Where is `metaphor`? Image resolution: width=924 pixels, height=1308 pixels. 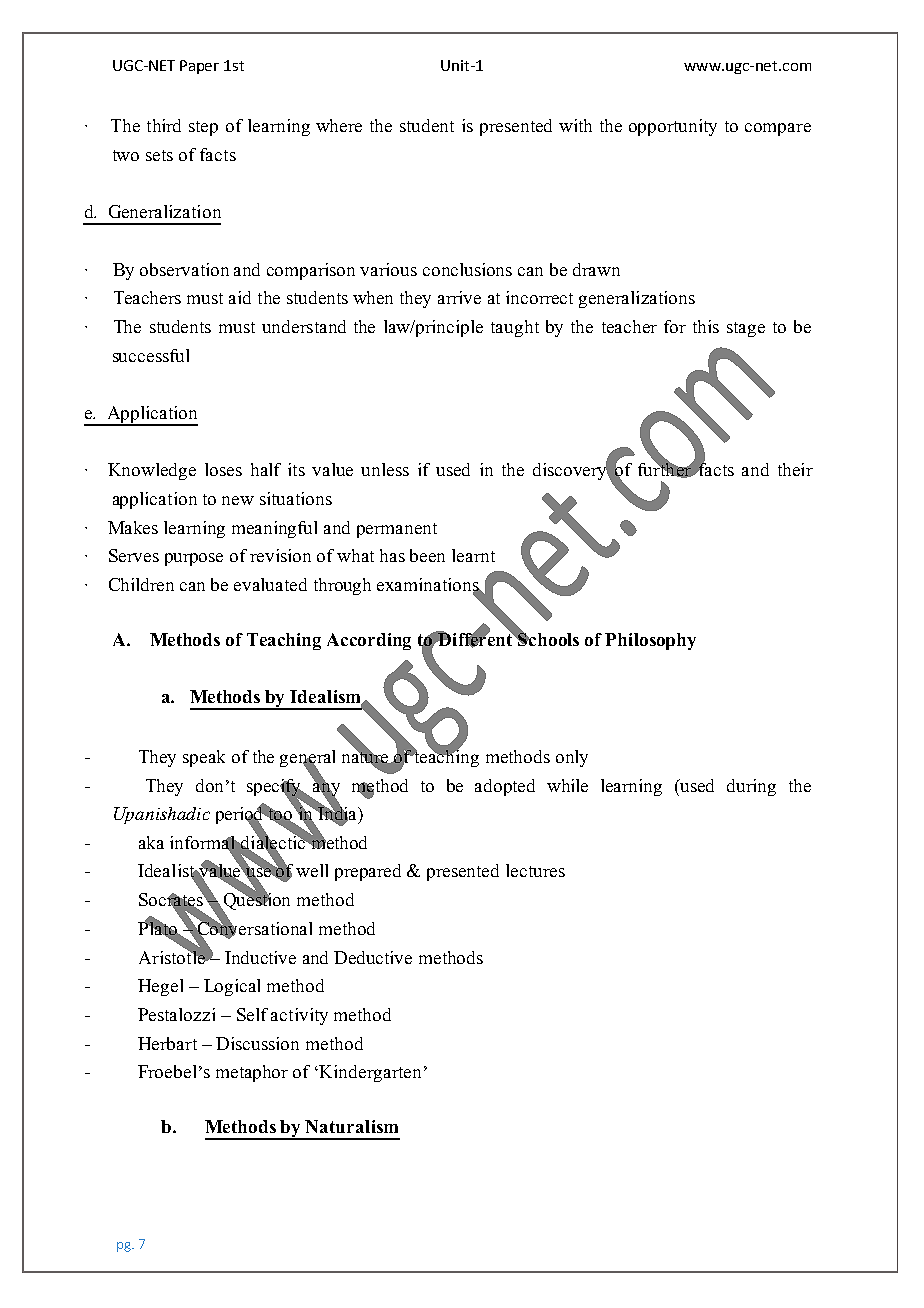
metaphor is located at coordinates (252, 1073).
